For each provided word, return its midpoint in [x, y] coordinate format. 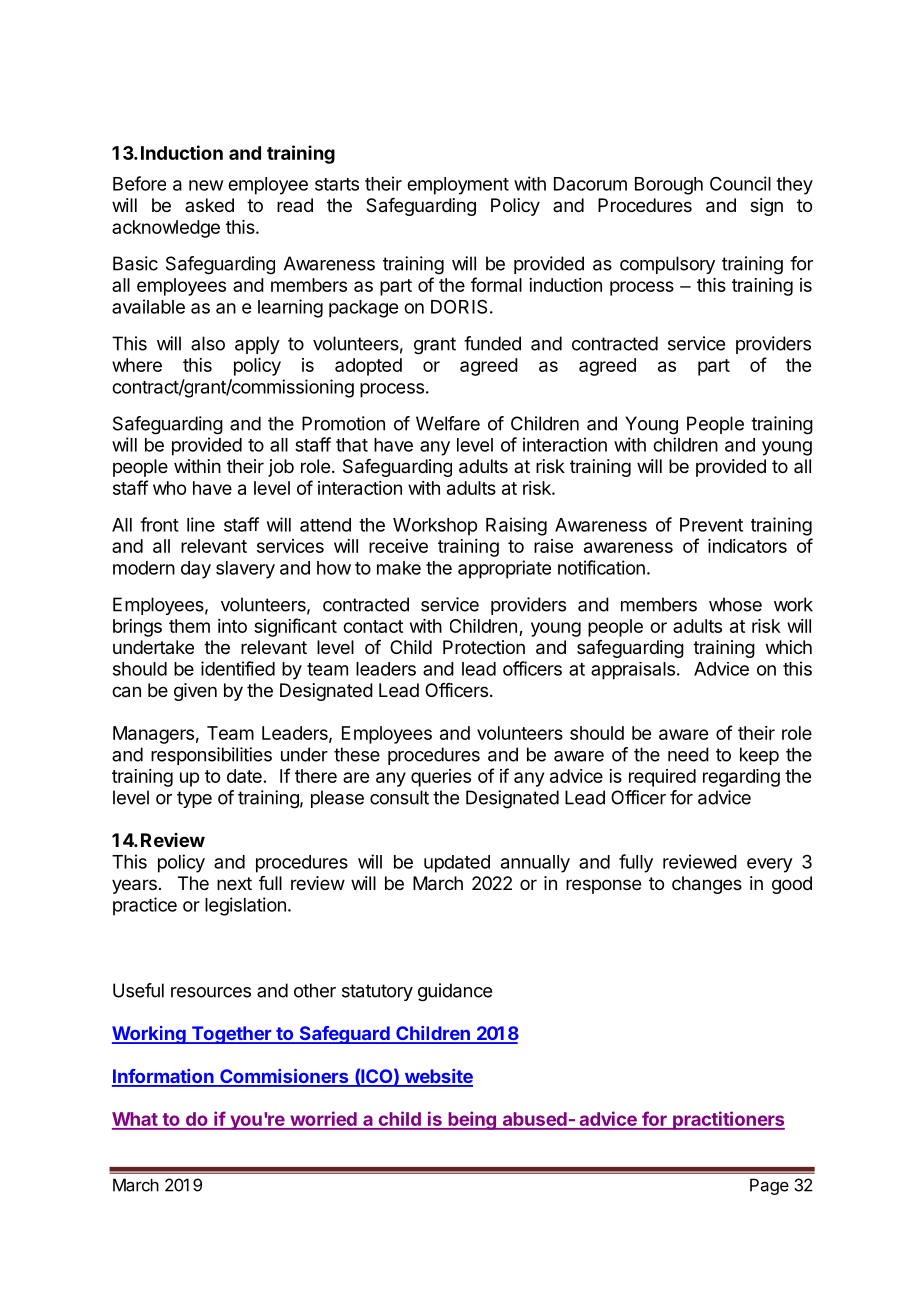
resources [211, 992]
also [208, 343]
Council [740, 183]
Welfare [448, 423]
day [196, 570]
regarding [741, 778]
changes [707, 885]
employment [458, 186]
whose [735, 604]
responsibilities [211, 756]
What [135, 1120]
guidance [455, 992]
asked [209, 205]
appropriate [504, 569]
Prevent [711, 525]
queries [441, 778]
